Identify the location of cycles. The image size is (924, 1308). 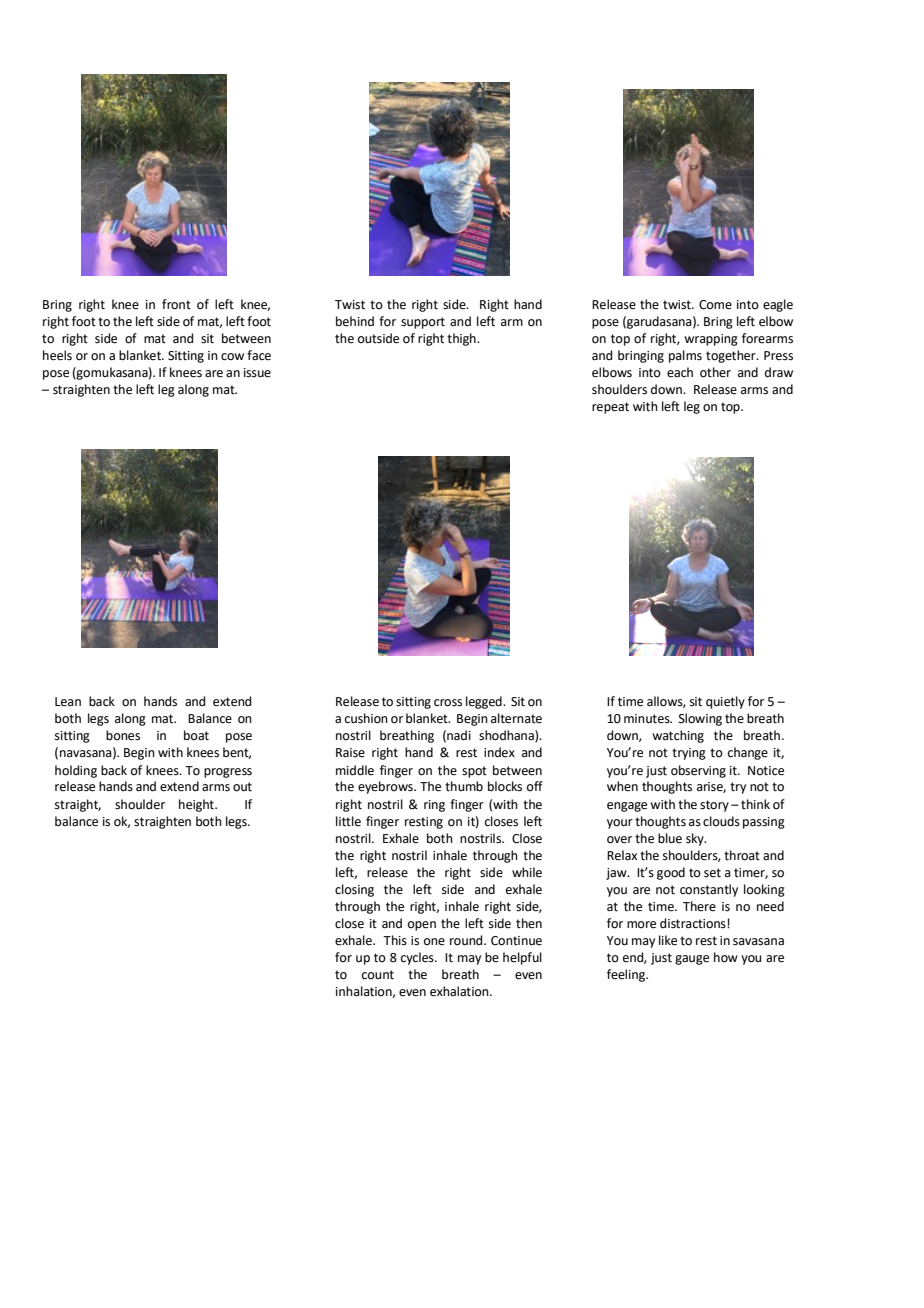
(418, 958).
